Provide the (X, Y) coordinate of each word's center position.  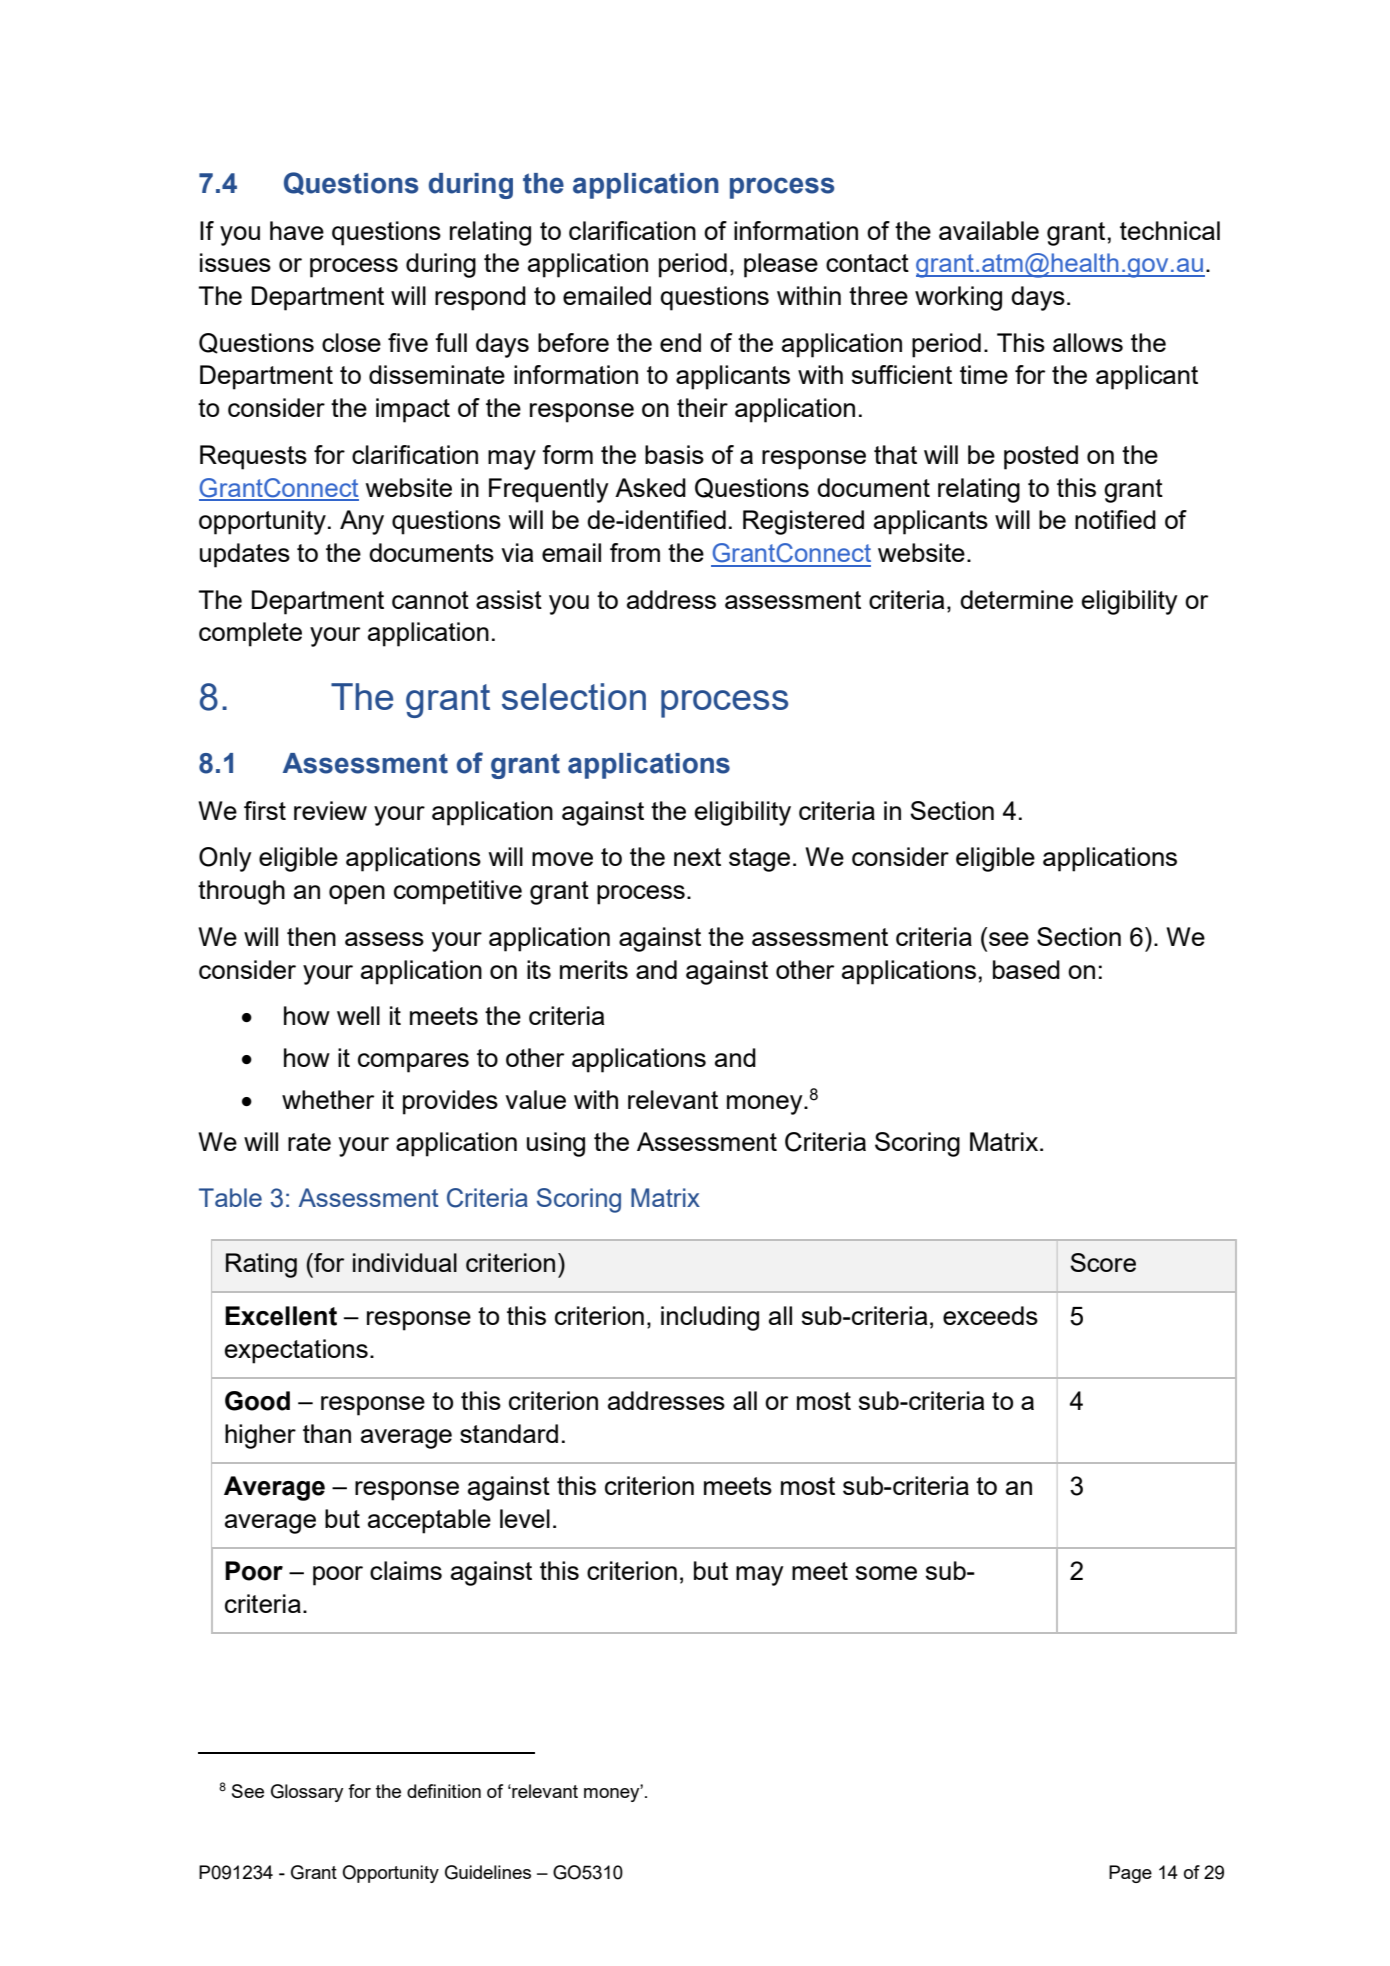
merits (594, 969)
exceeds (990, 1315)
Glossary (307, 1793)
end (680, 342)
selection (574, 696)
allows (1088, 342)
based (1026, 969)
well (358, 1015)
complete (250, 634)
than (327, 1433)
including (710, 1318)
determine (1016, 599)
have (297, 230)
